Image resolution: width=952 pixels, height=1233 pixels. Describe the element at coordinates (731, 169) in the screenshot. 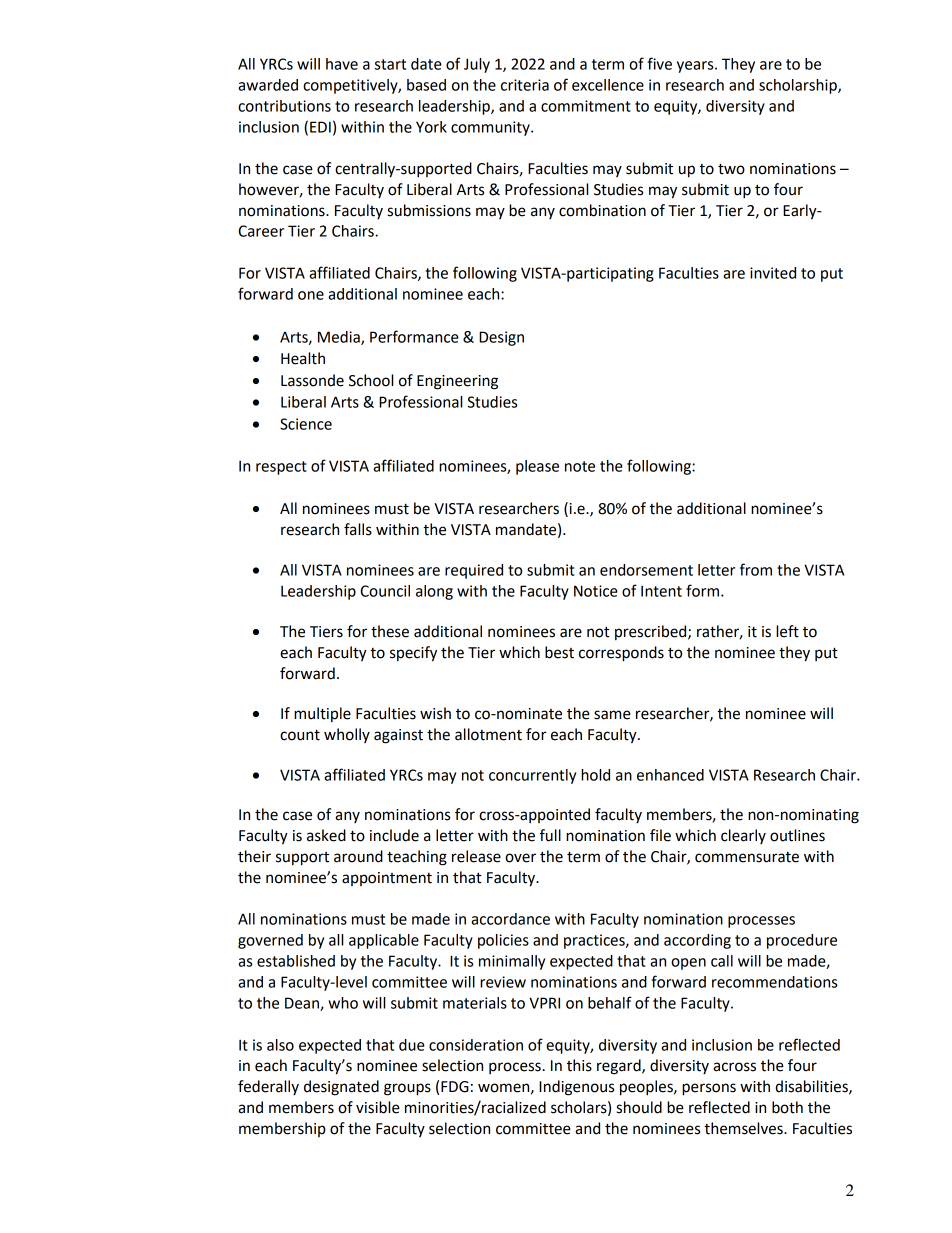

I see `two` at that location.
